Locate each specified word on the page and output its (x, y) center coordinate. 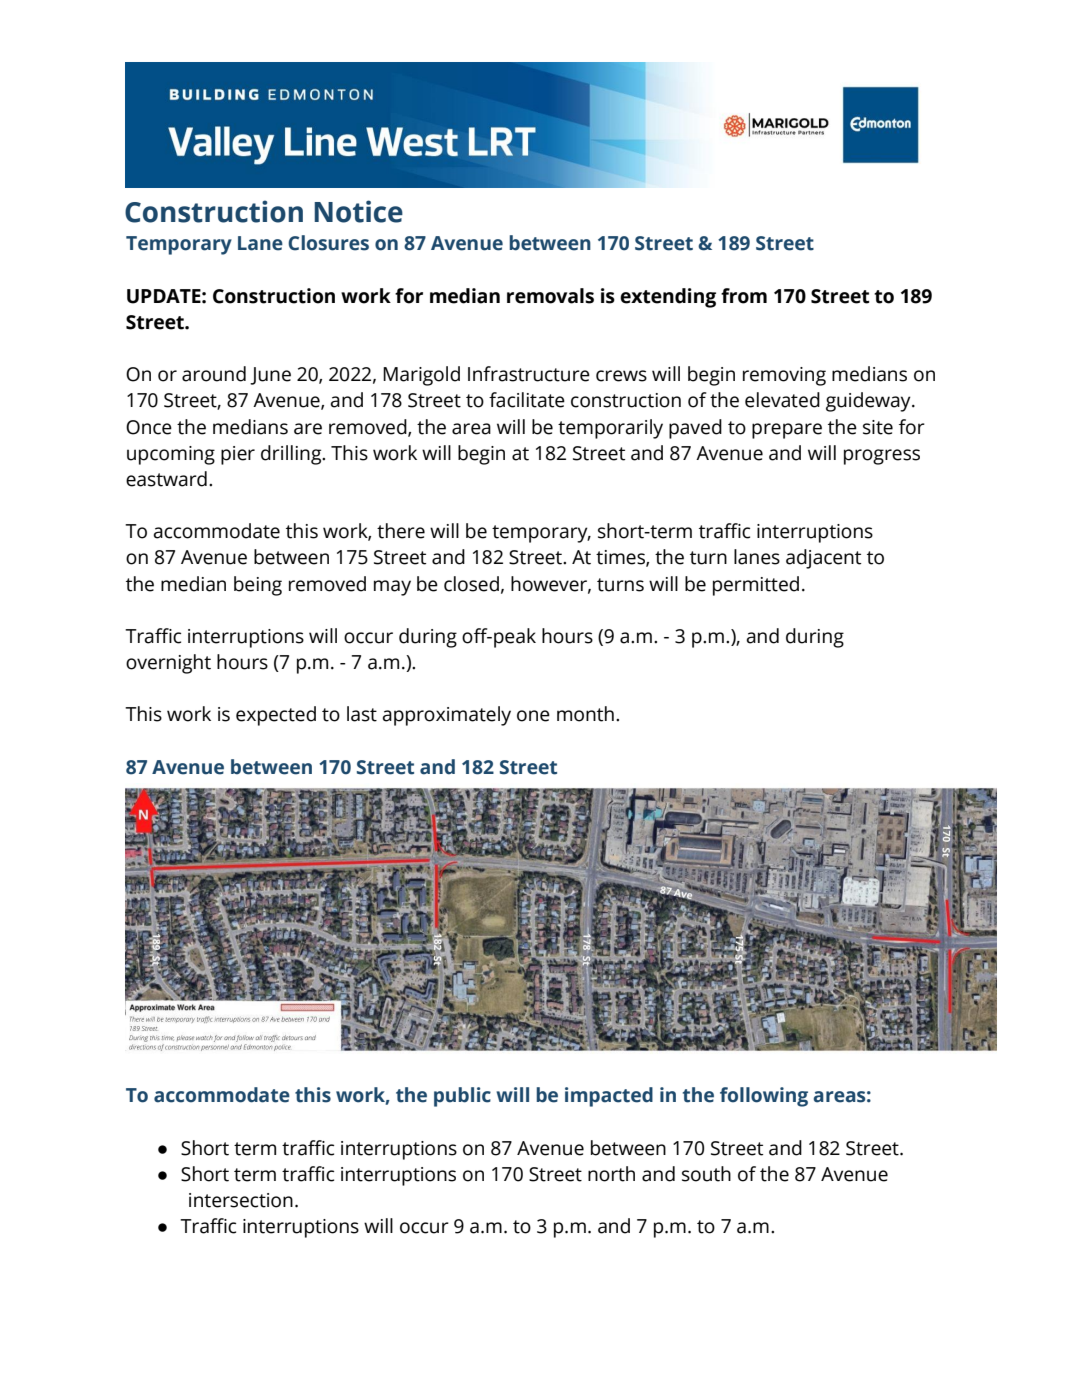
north (611, 1174)
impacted (609, 1097)
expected (276, 716)
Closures (328, 243)
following (764, 1097)
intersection (241, 1200)
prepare (787, 431)
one (533, 716)
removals (550, 296)
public (462, 1097)
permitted (756, 586)
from (744, 296)
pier (238, 455)
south (706, 1174)
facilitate (527, 400)
